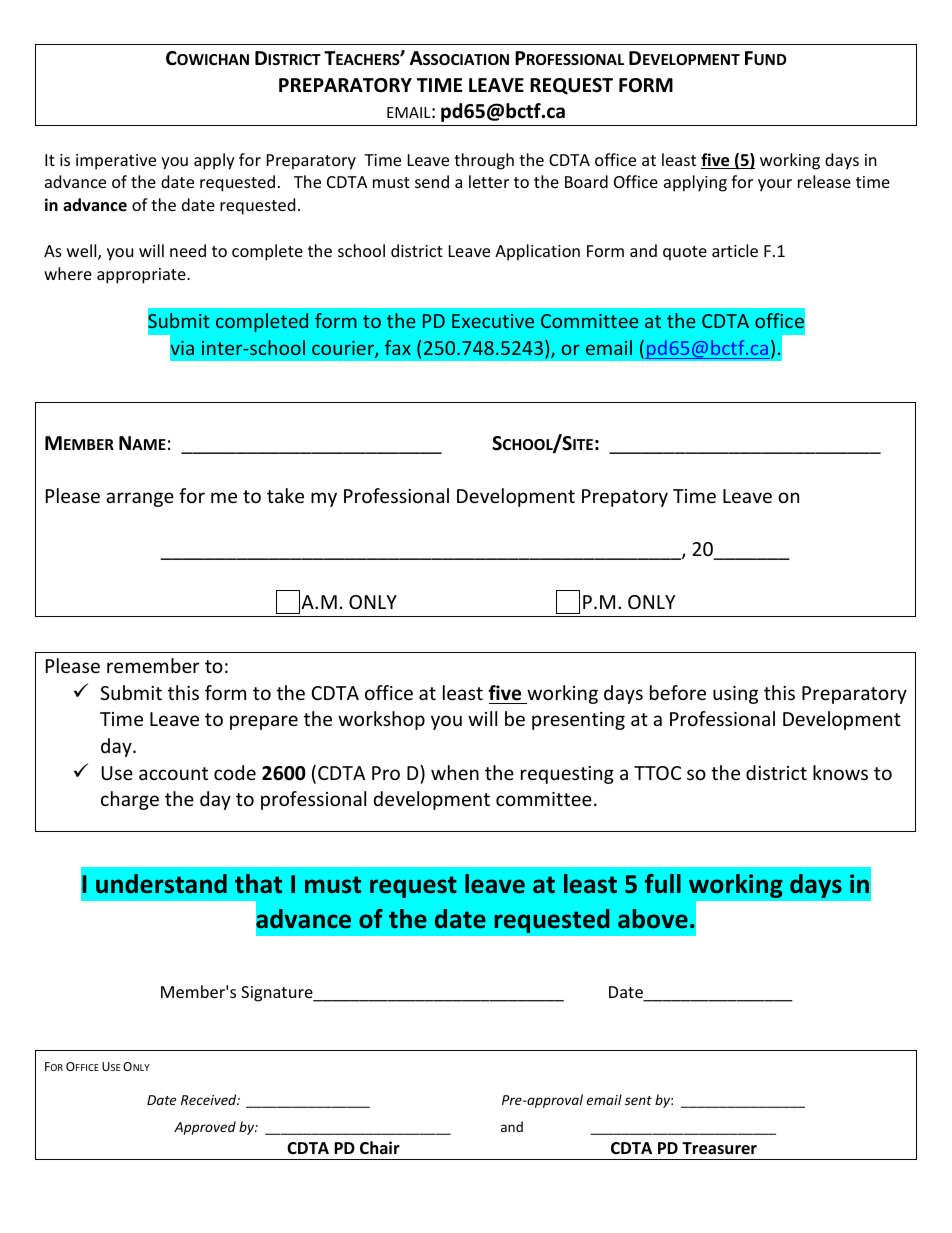 This image has width=952, height=1233. Describe the element at coordinates (398, 347) in the image. I see `fax` at that location.
